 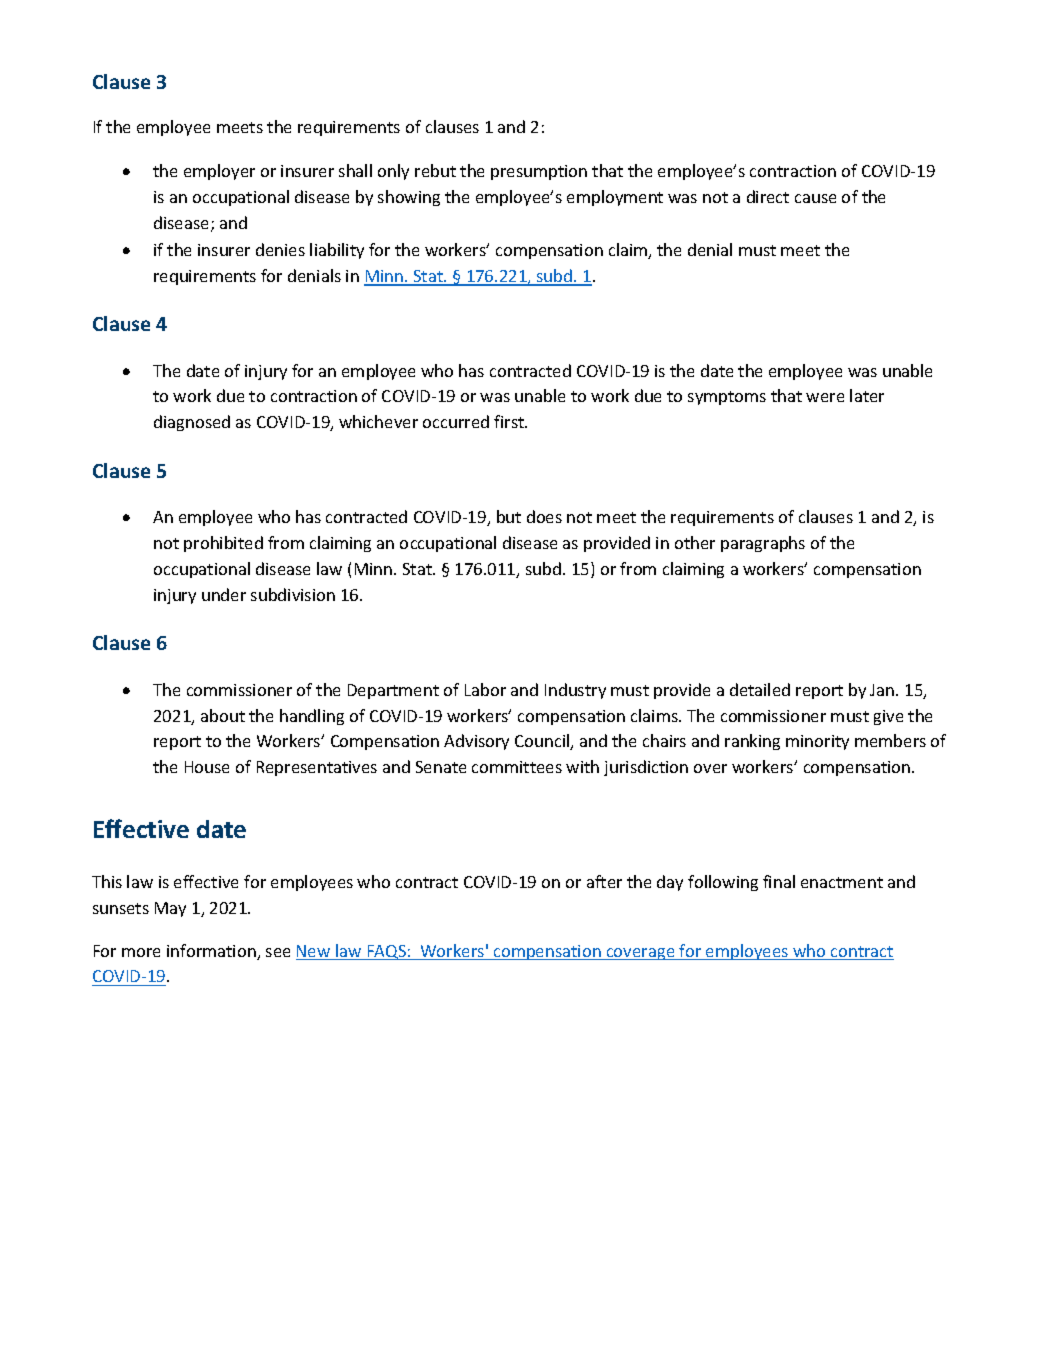 What do you see at coordinates (223, 544) in the image?
I see `prohibited` at bounding box center [223, 544].
